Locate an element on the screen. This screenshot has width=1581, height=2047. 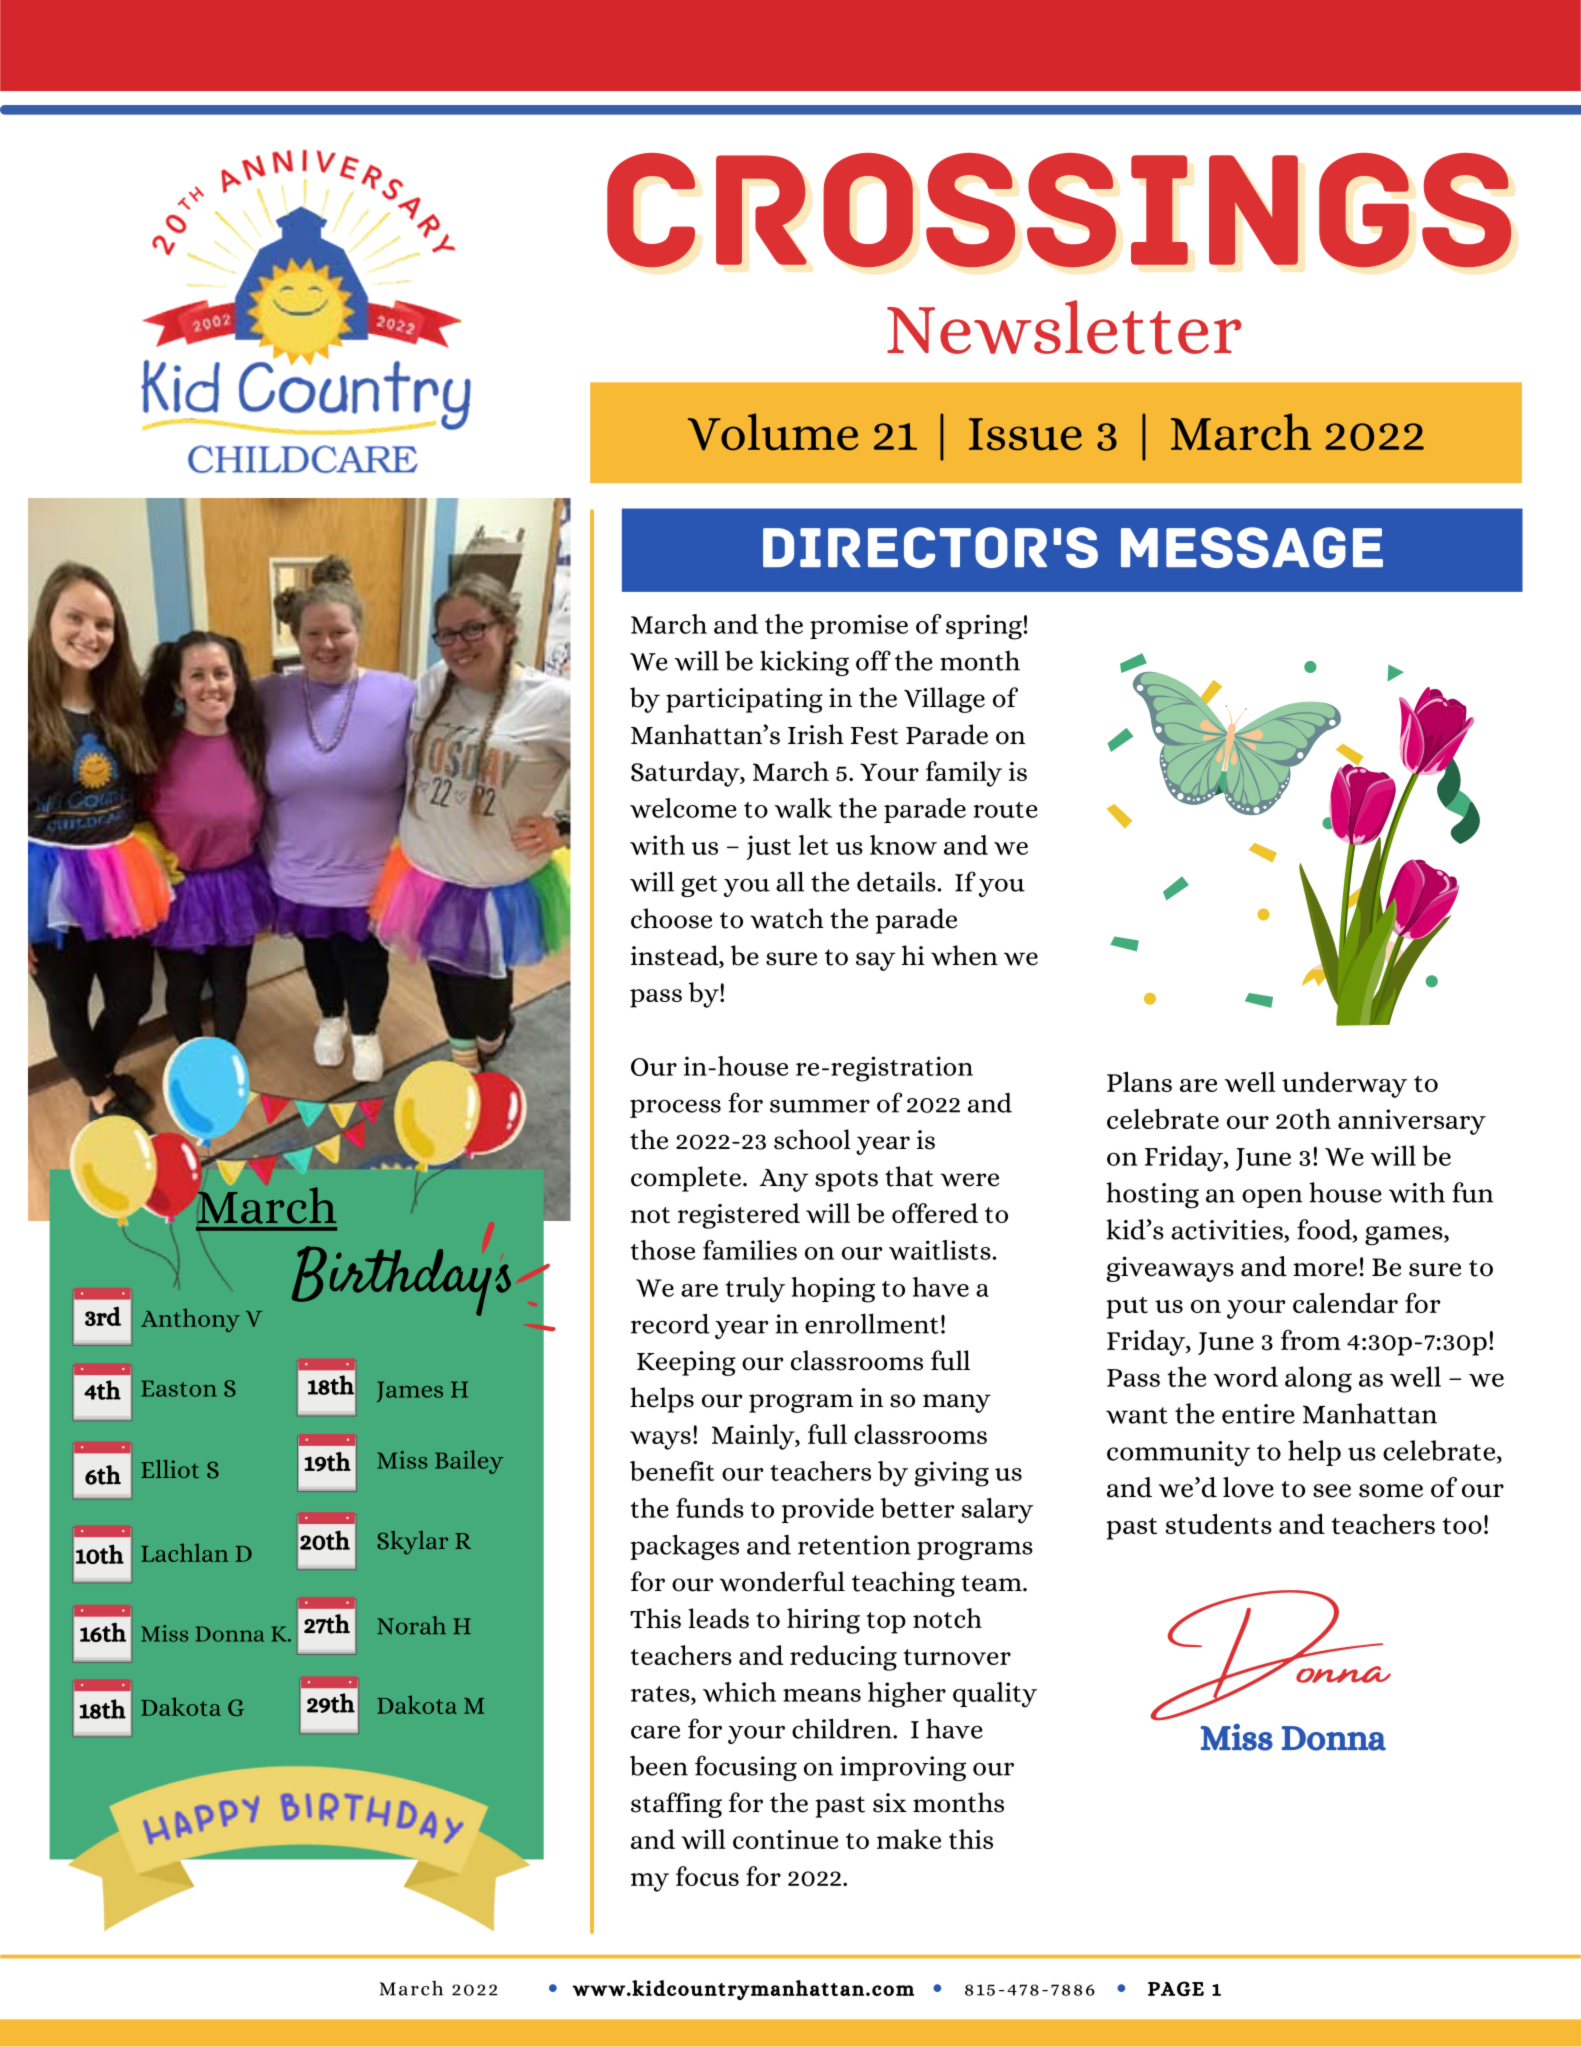
underway is located at coordinates (1344, 1084).
